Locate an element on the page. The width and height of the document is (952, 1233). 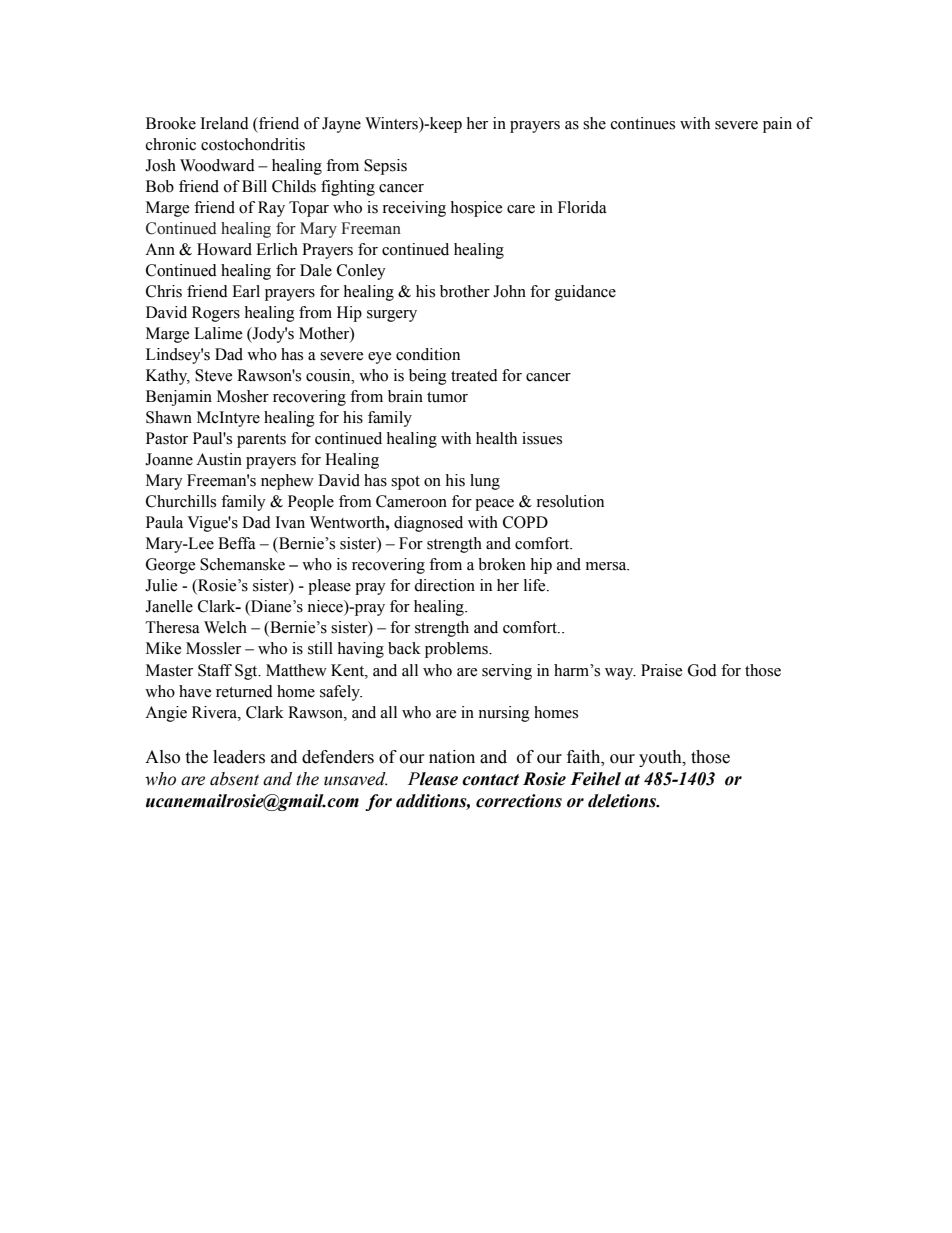
costochondritis is located at coordinates (253, 144).
